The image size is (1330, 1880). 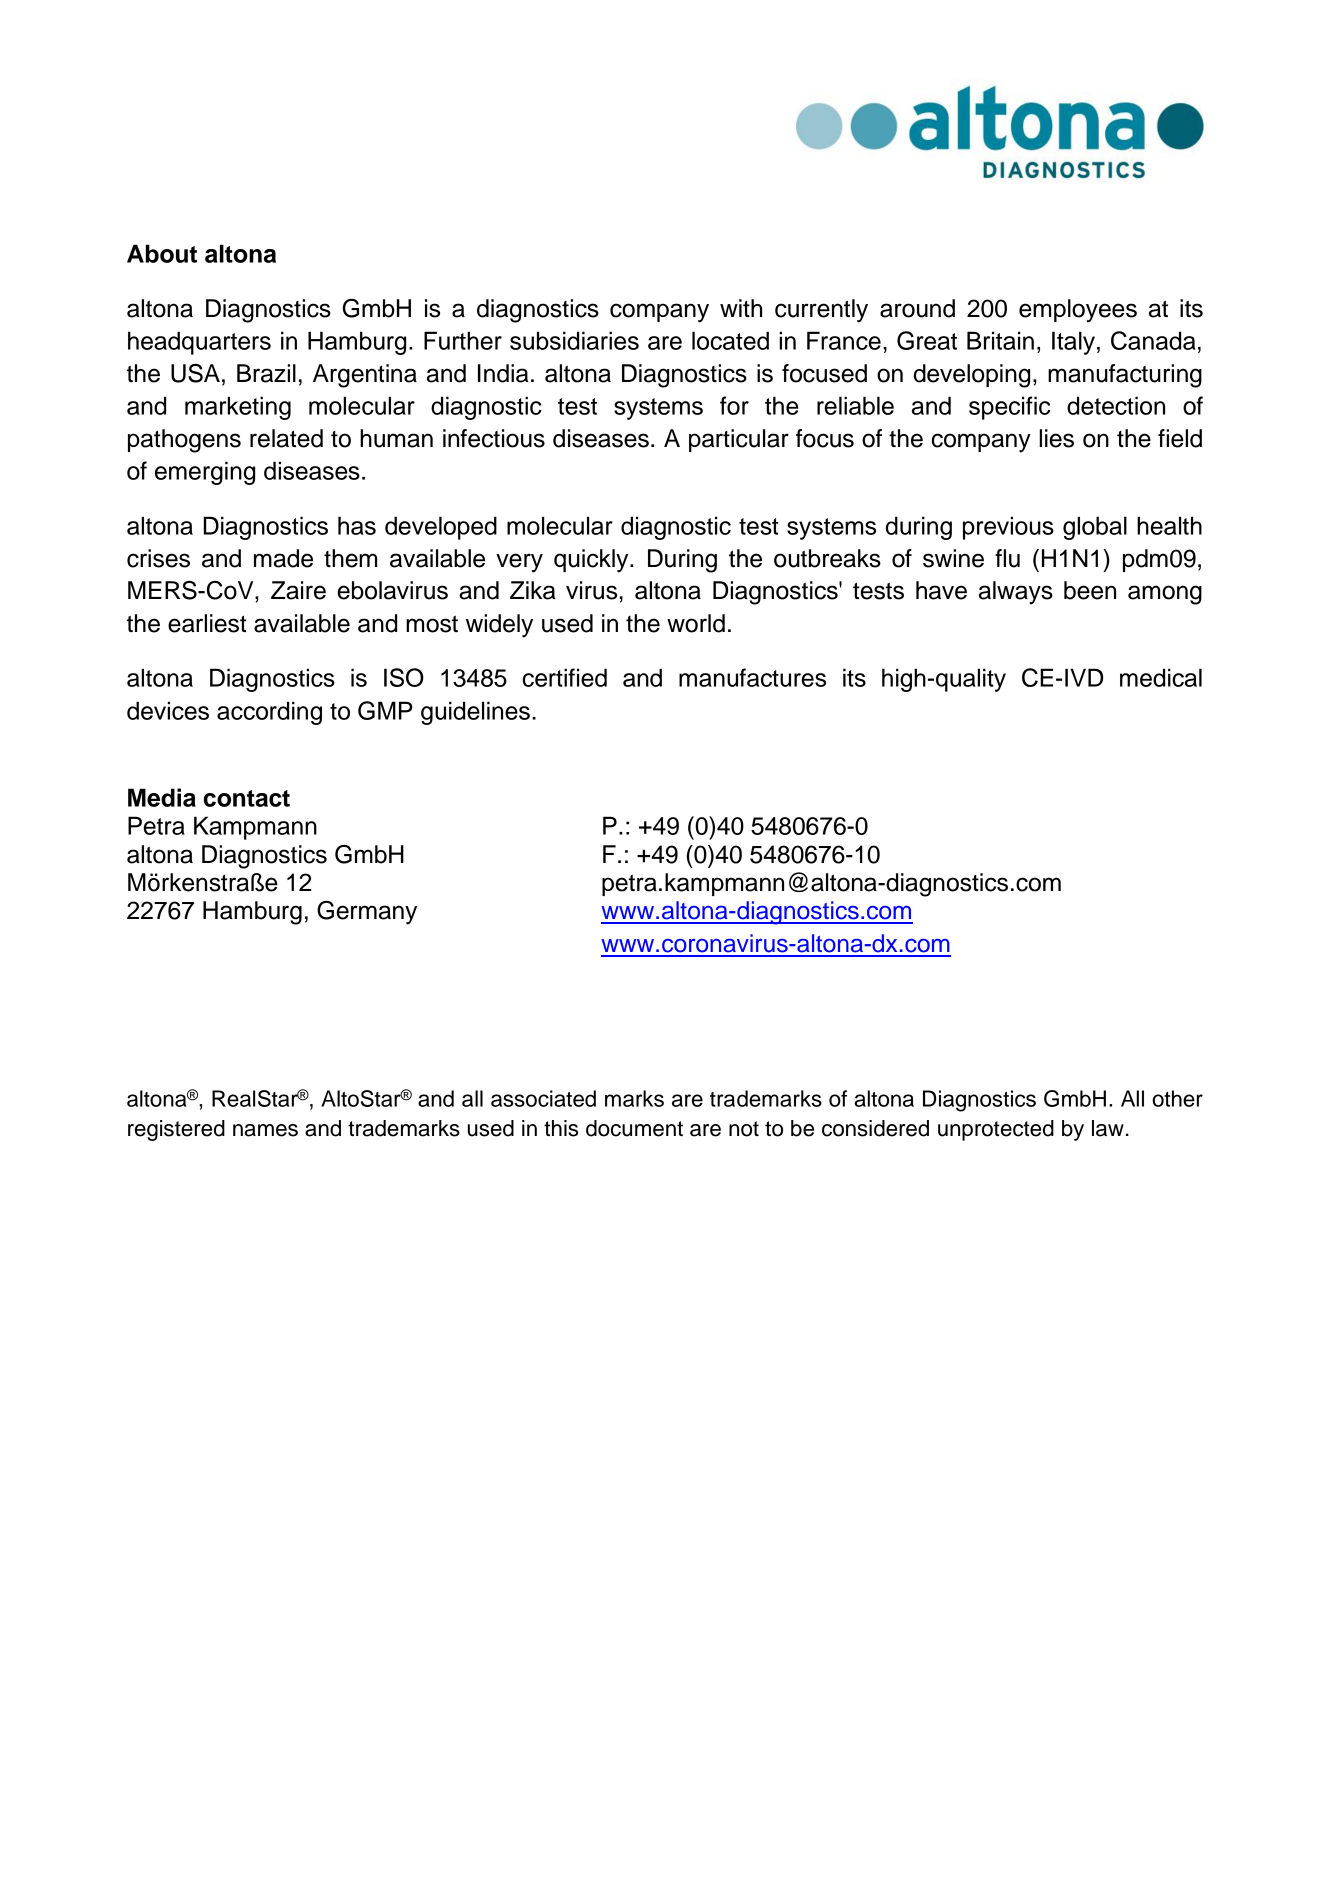 What do you see at coordinates (162, 253) in the screenshot?
I see `About` at bounding box center [162, 253].
